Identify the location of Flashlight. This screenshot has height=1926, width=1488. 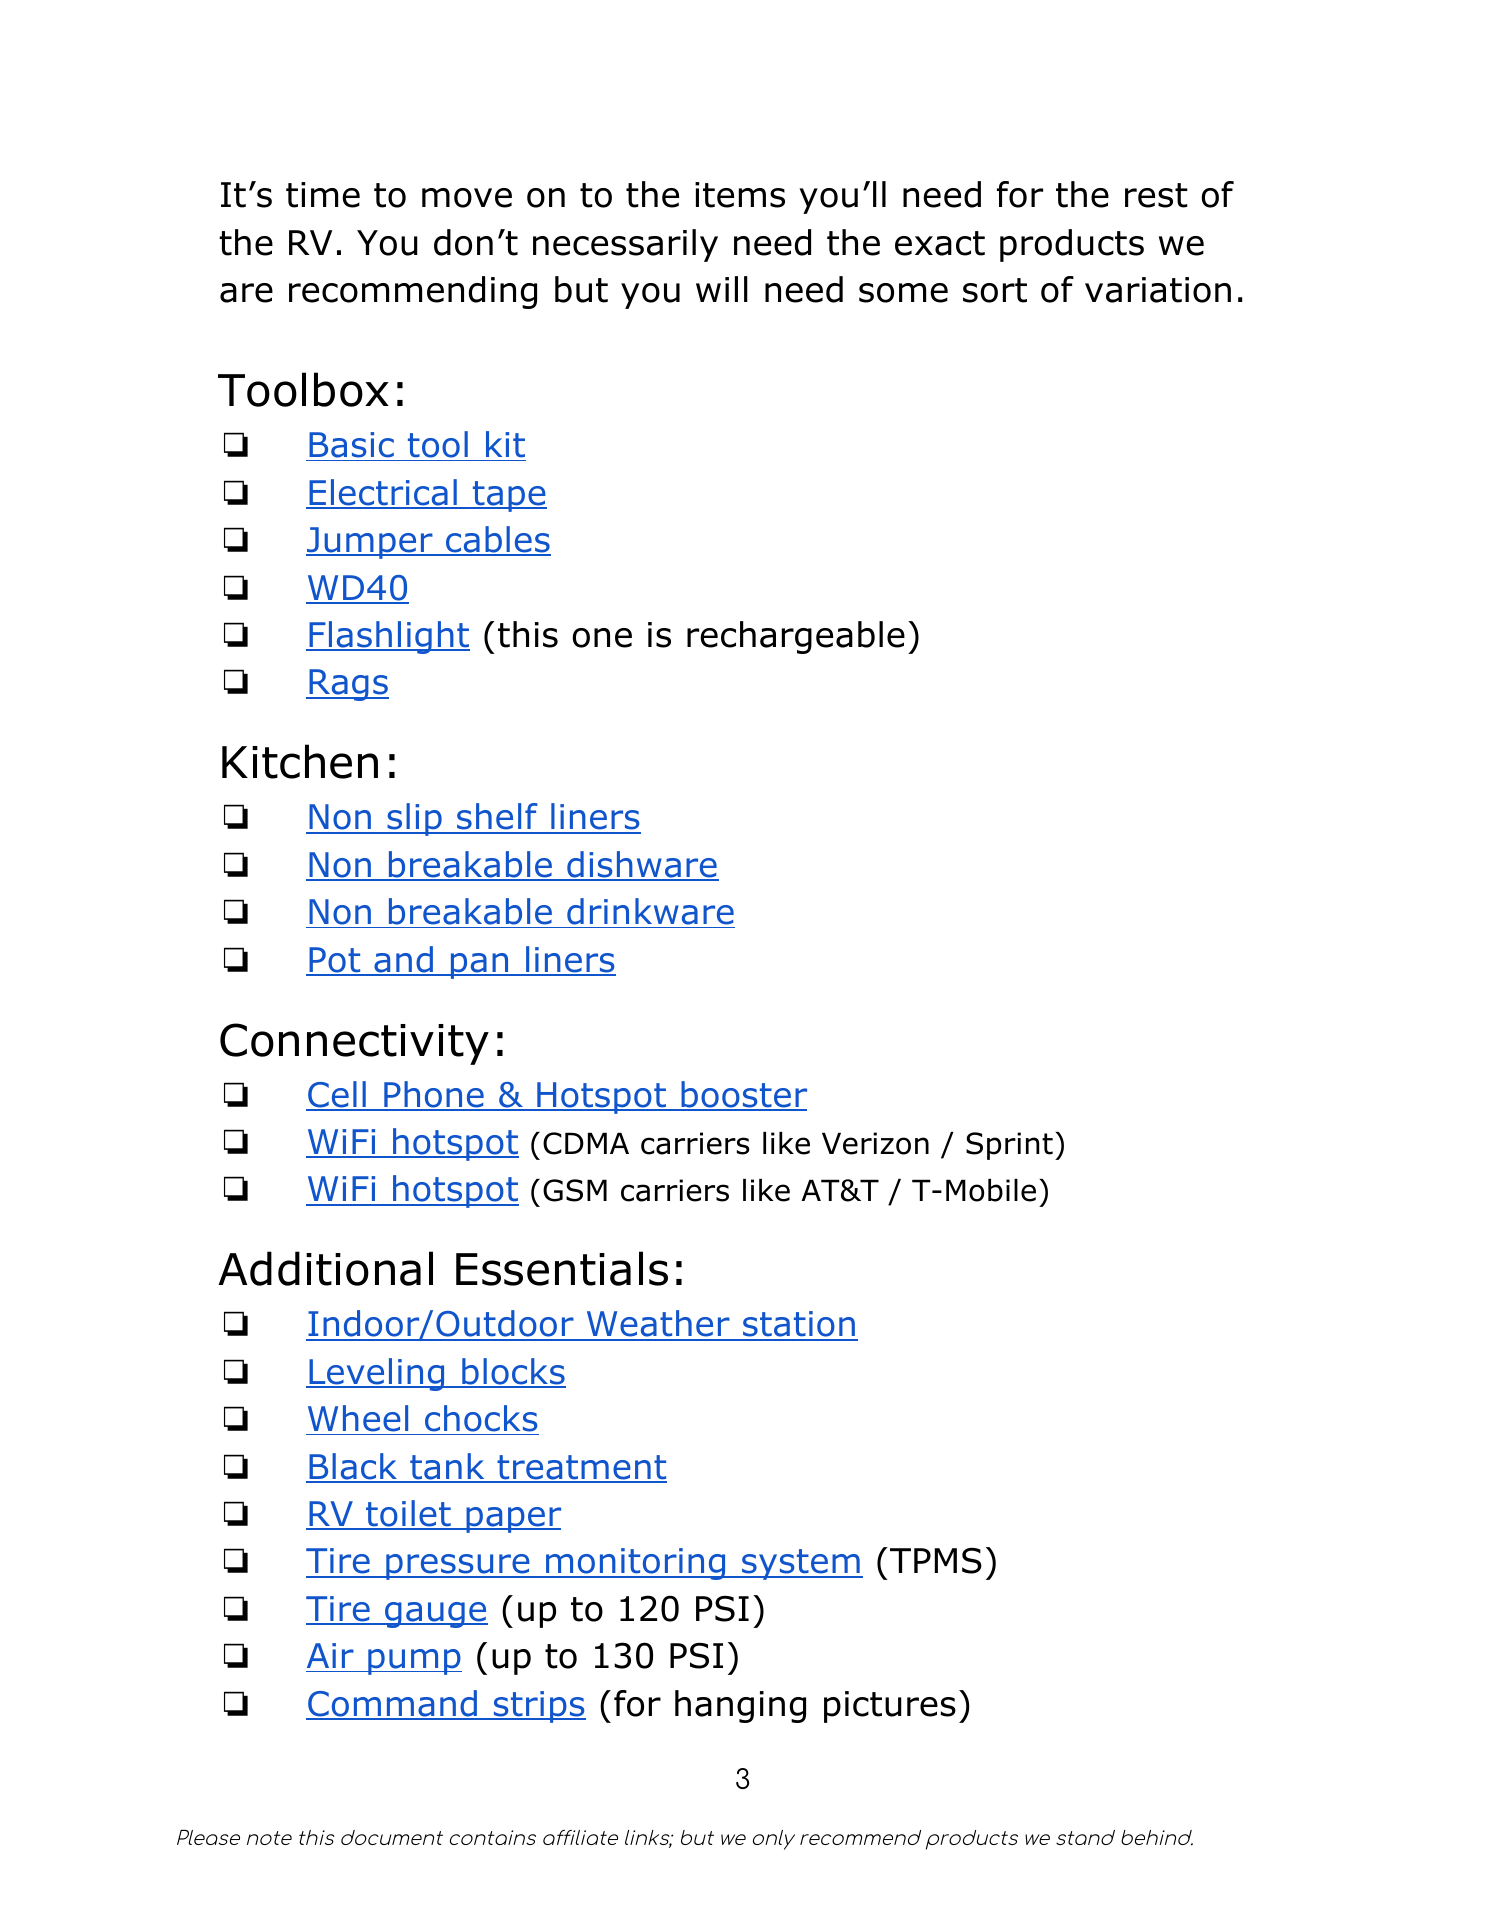
(388, 637).
